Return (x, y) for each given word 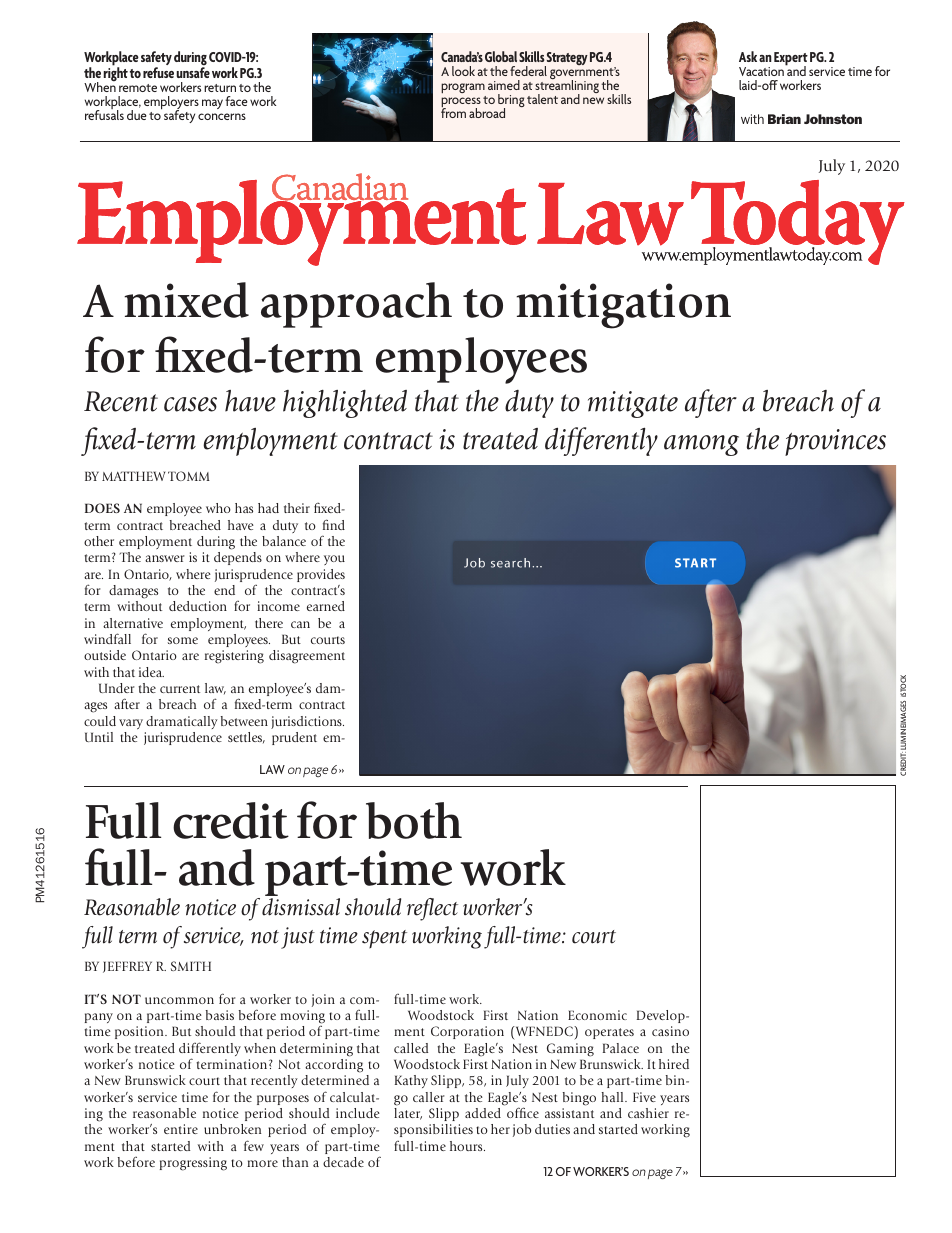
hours (467, 1146)
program (463, 88)
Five (644, 1097)
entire (181, 1129)
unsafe (193, 72)
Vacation (761, 71)
